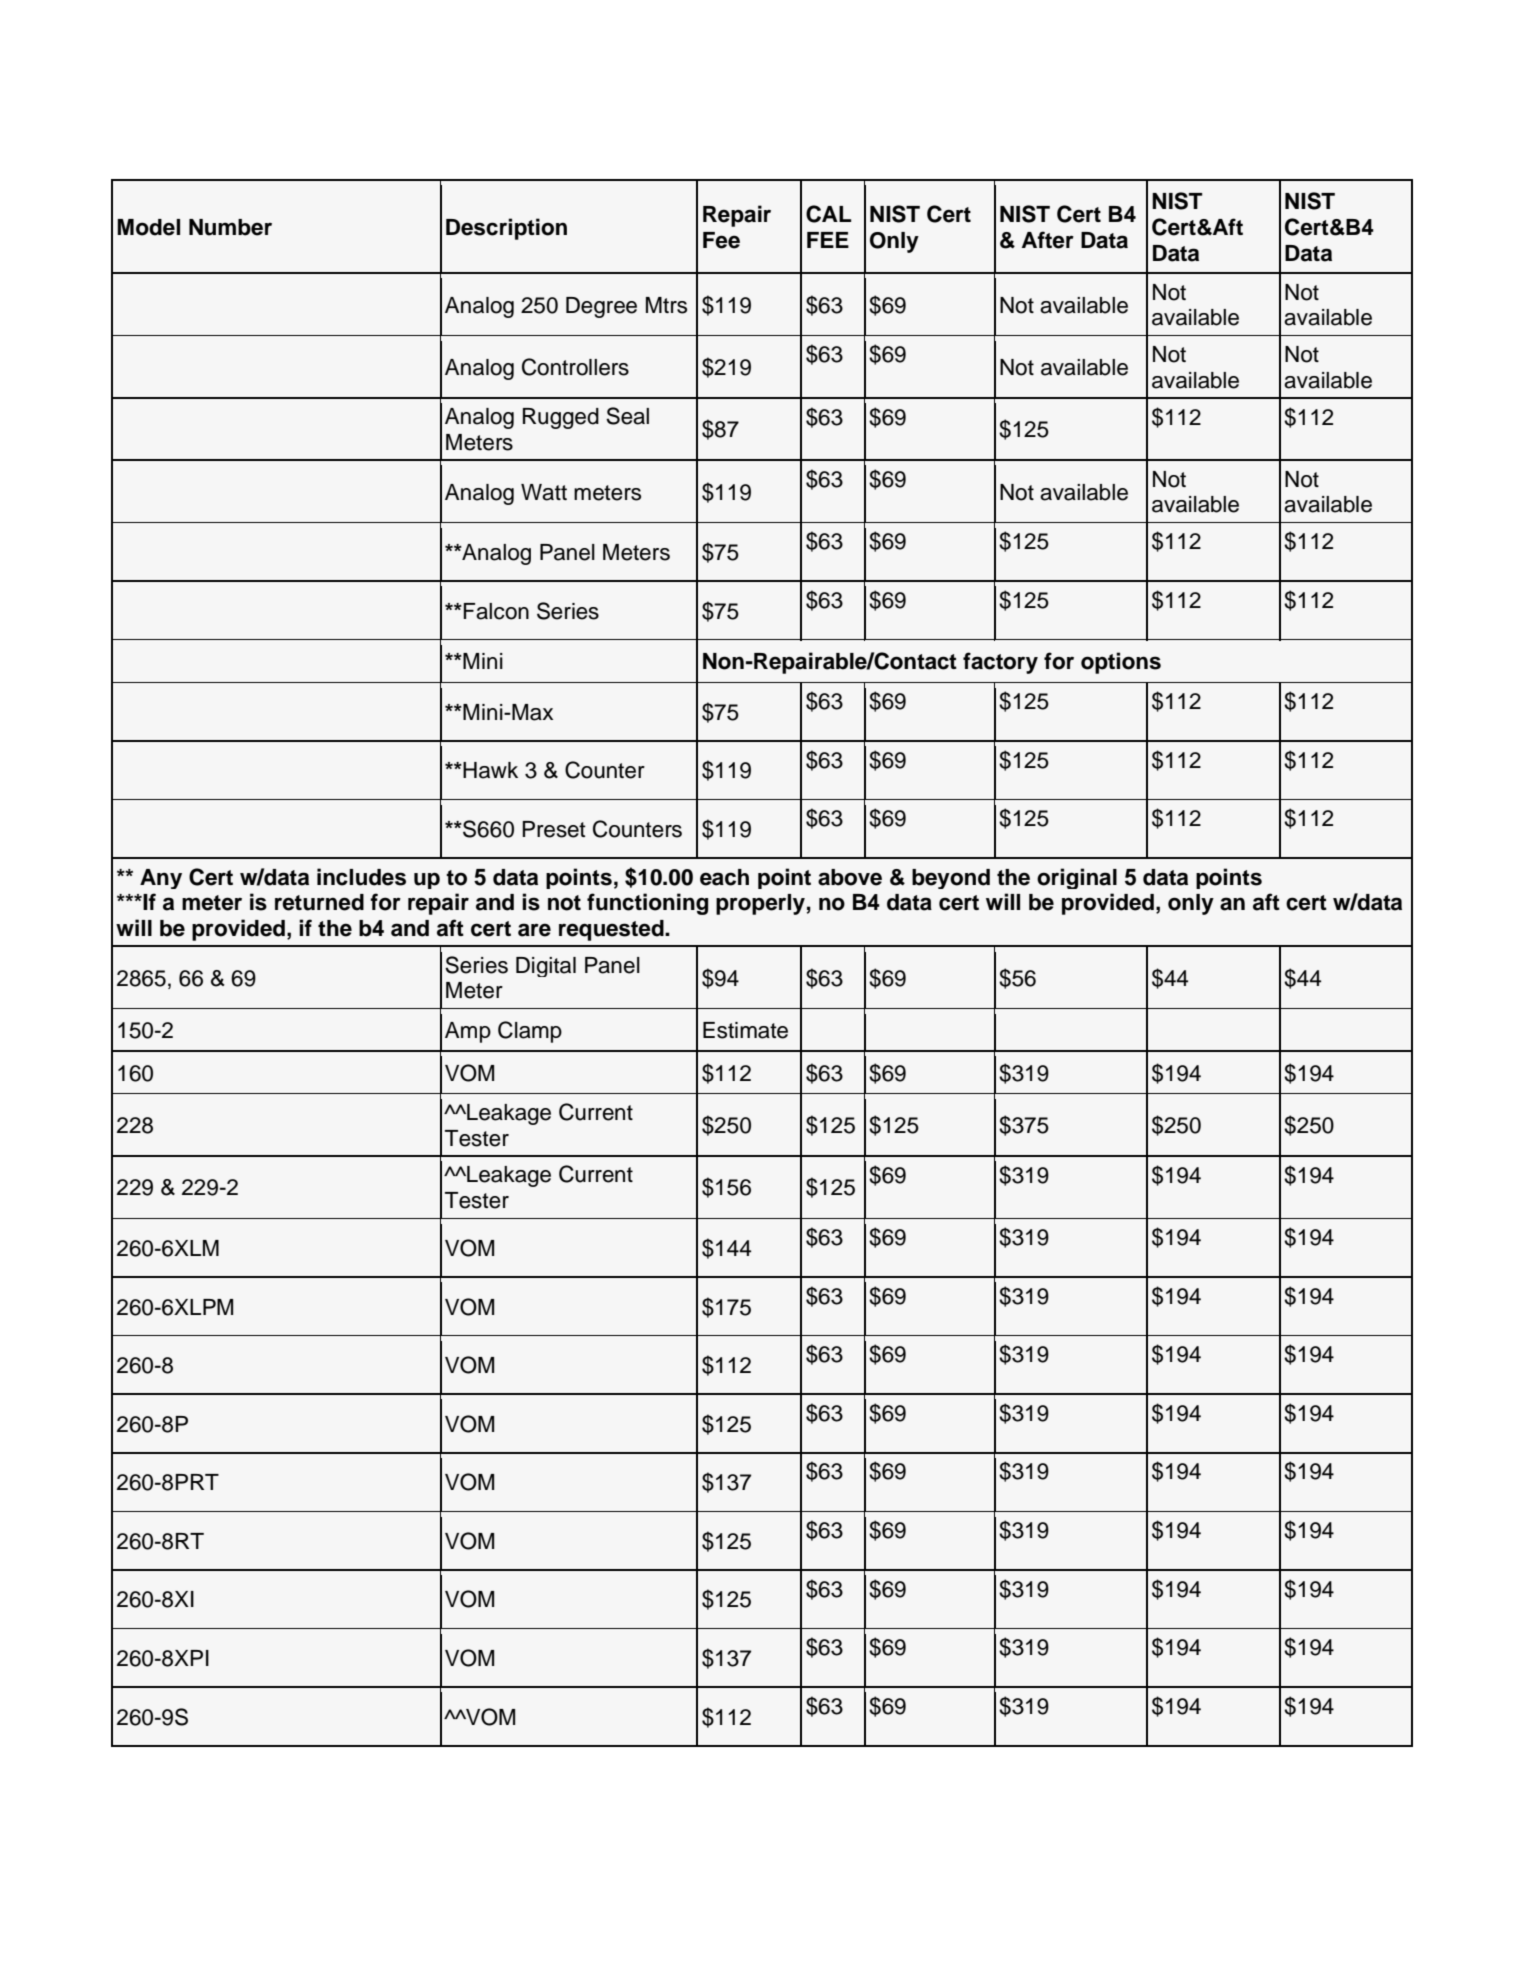  Describe the element at coordinates (554, 829) in the document. I see `Preset` at that location.
